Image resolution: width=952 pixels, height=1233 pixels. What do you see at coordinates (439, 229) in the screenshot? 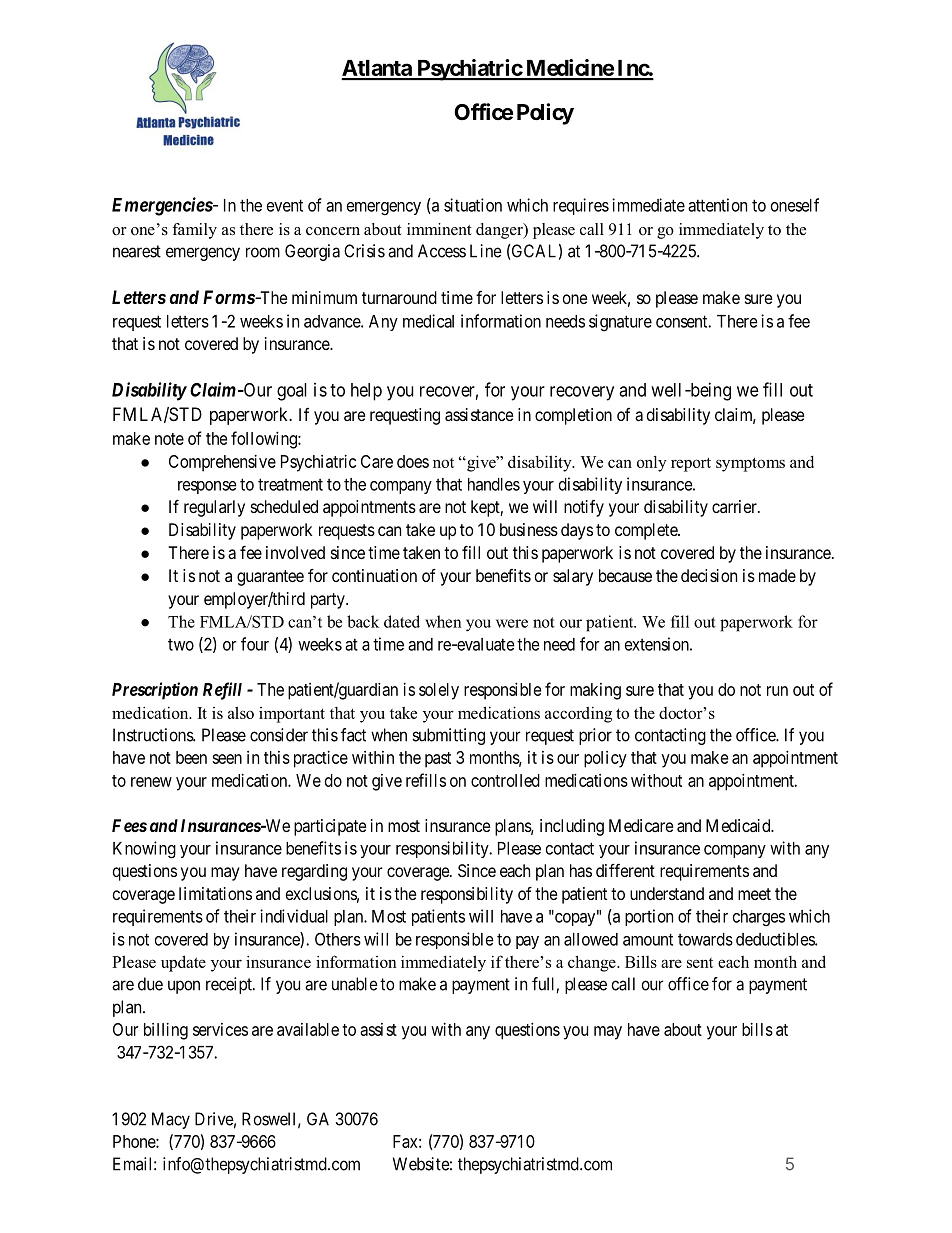
I see `imminent` at bounding box center [439, 229].
